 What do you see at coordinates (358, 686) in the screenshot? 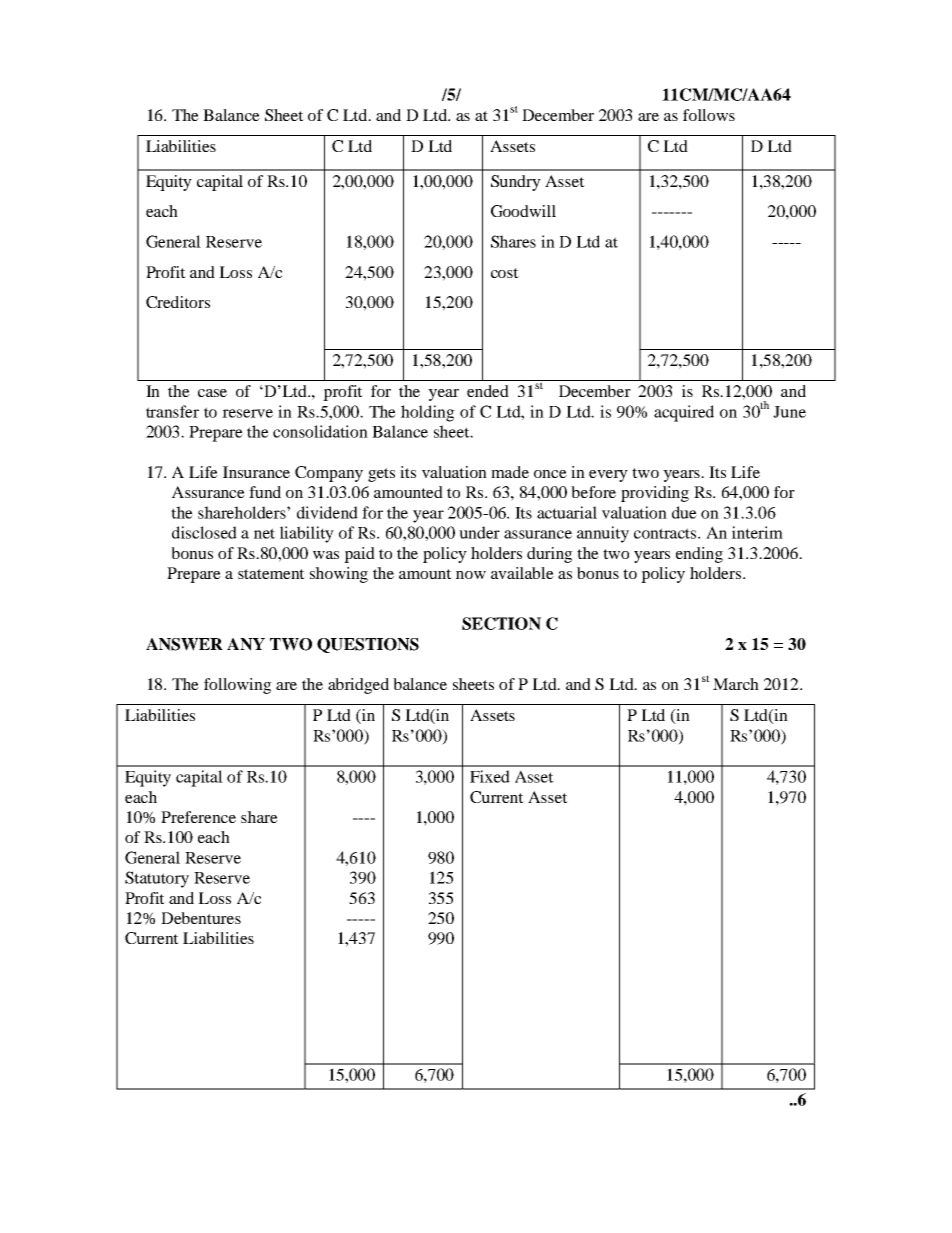
I see `abridged` at bounding box center [358, 686].
